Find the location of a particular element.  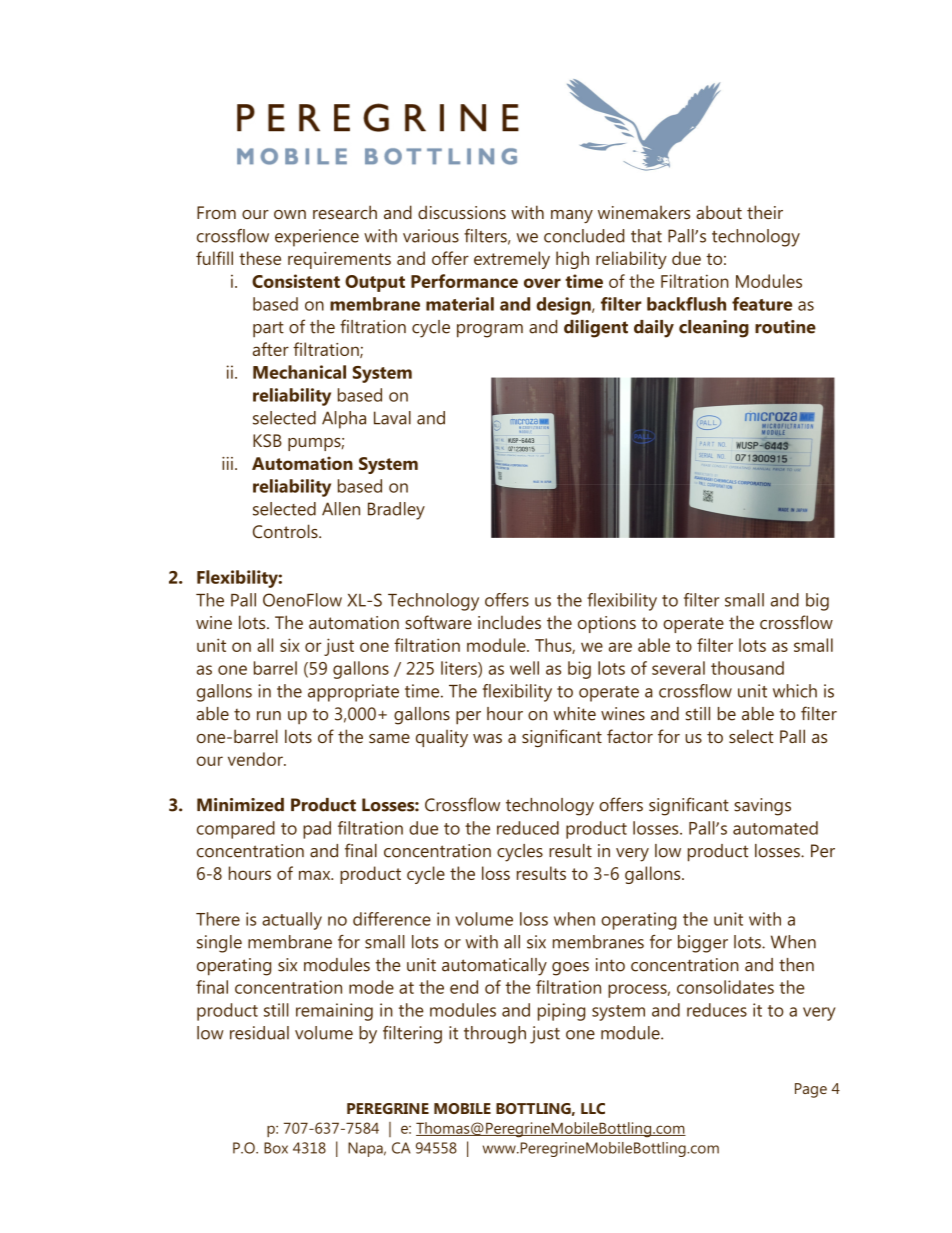

Box is located at coordinates (276, 1148).
